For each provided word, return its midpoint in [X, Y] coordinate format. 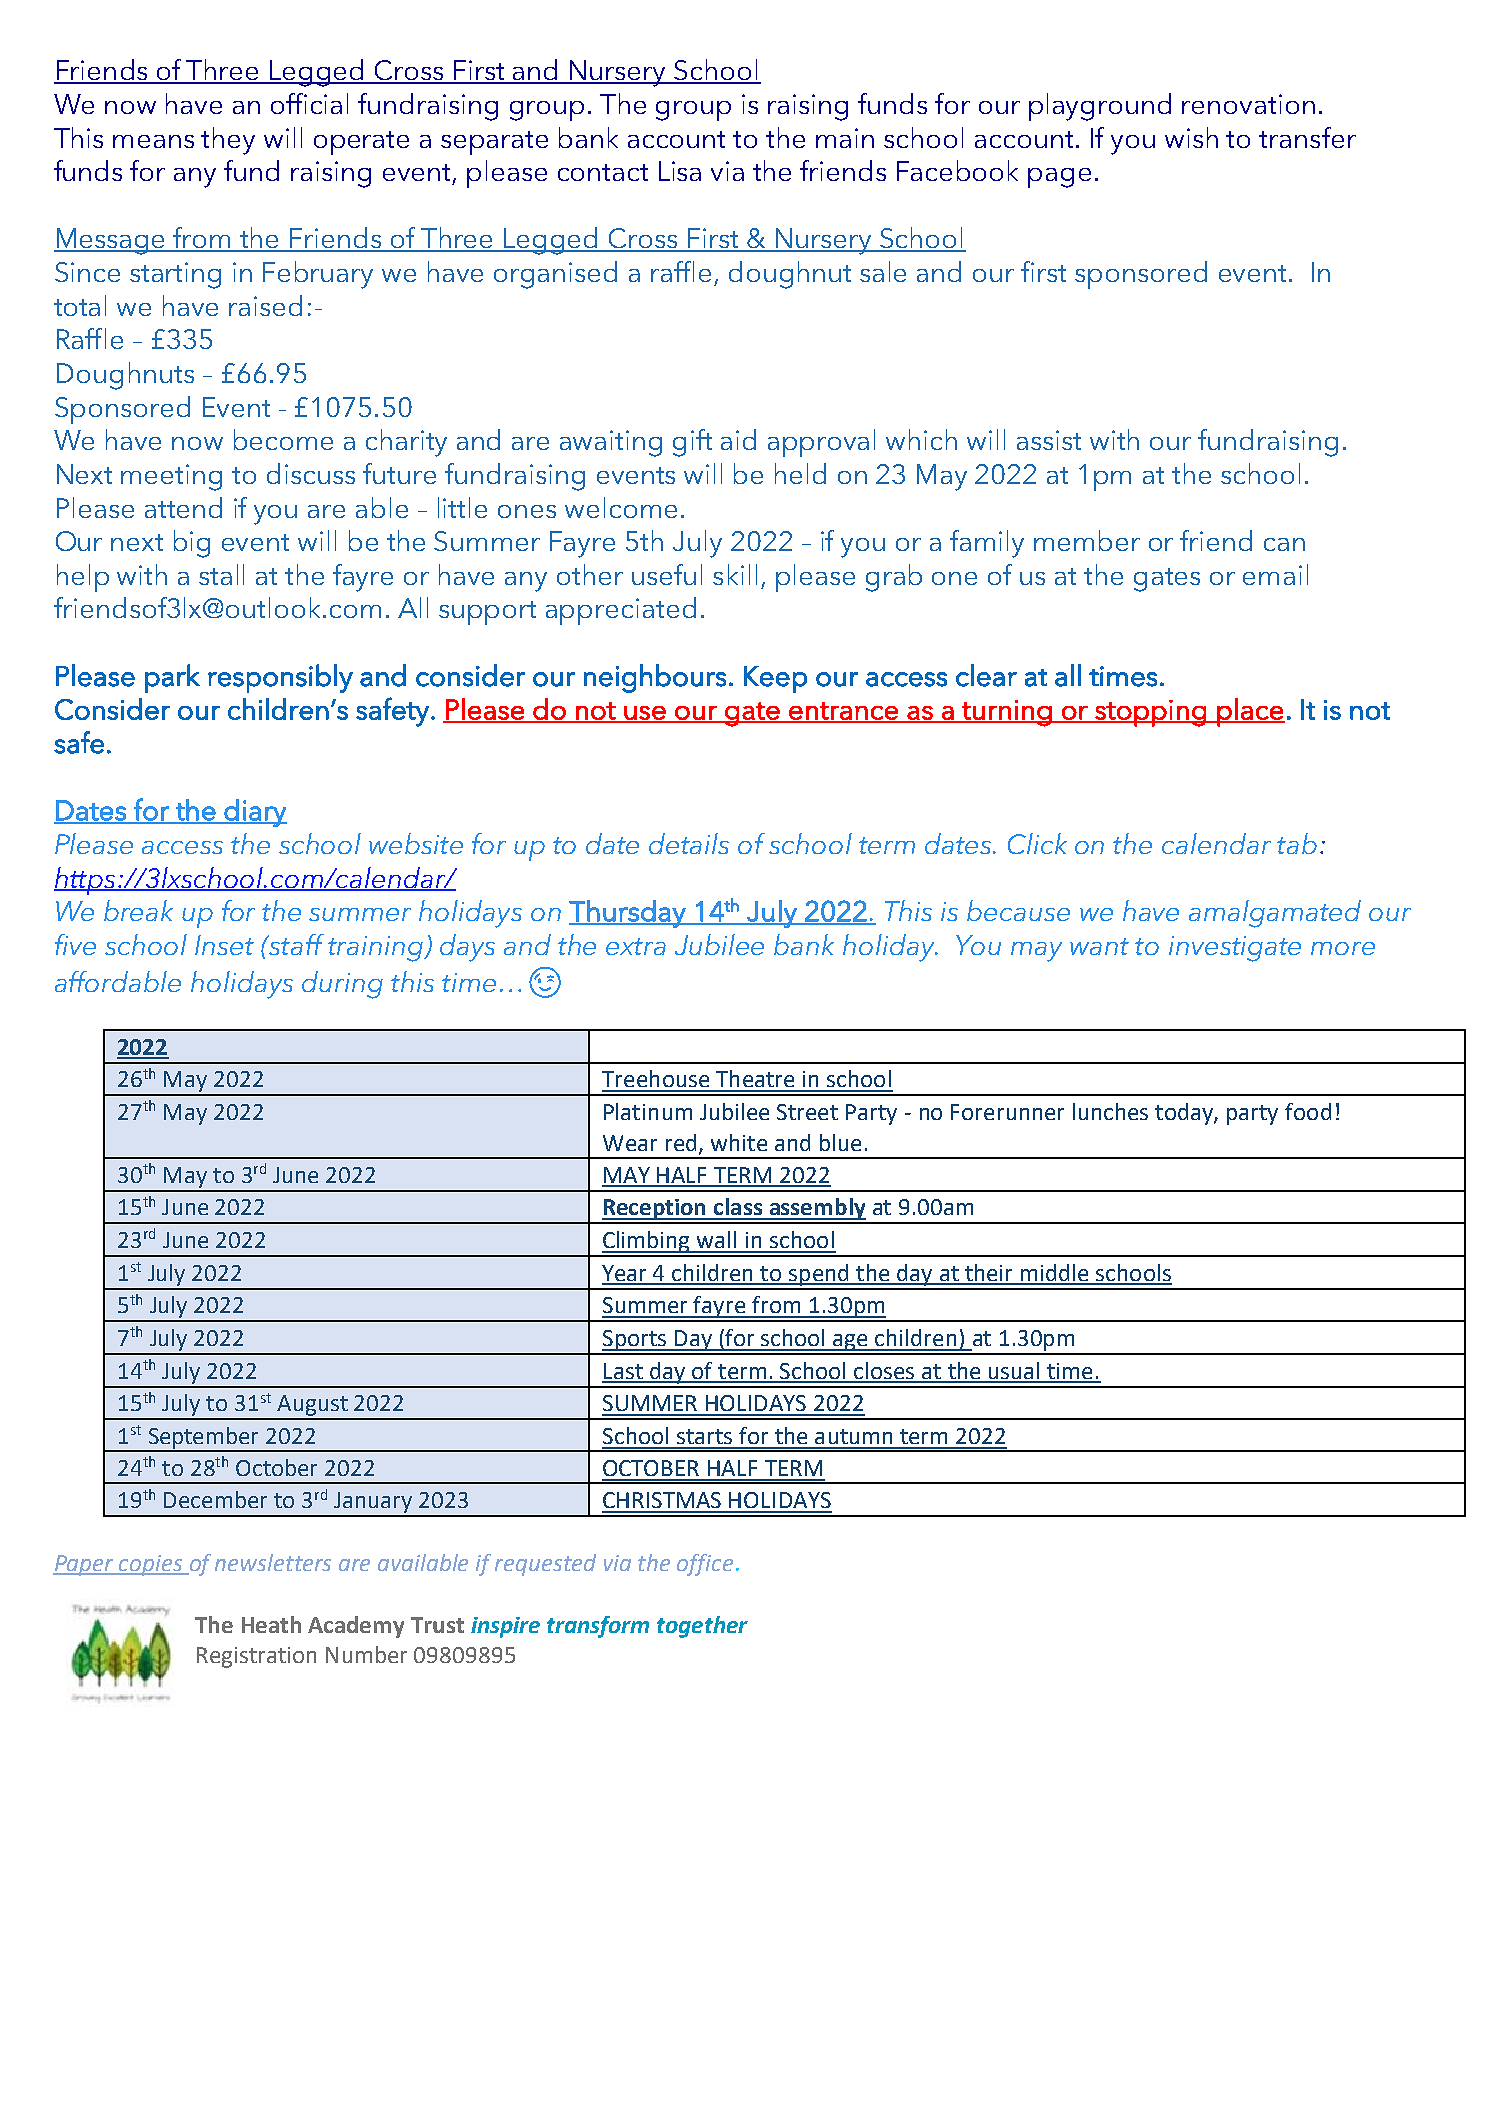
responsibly [280, 678]
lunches [1110, 1111]
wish [1191, 137]
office [705, 1565]
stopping [1150, 713]
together [702, 1627]
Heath [271, 1624]
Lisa [680, 171]
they [228, 141]
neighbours [655, 678]
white [739, 1142]
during [342, 985]
